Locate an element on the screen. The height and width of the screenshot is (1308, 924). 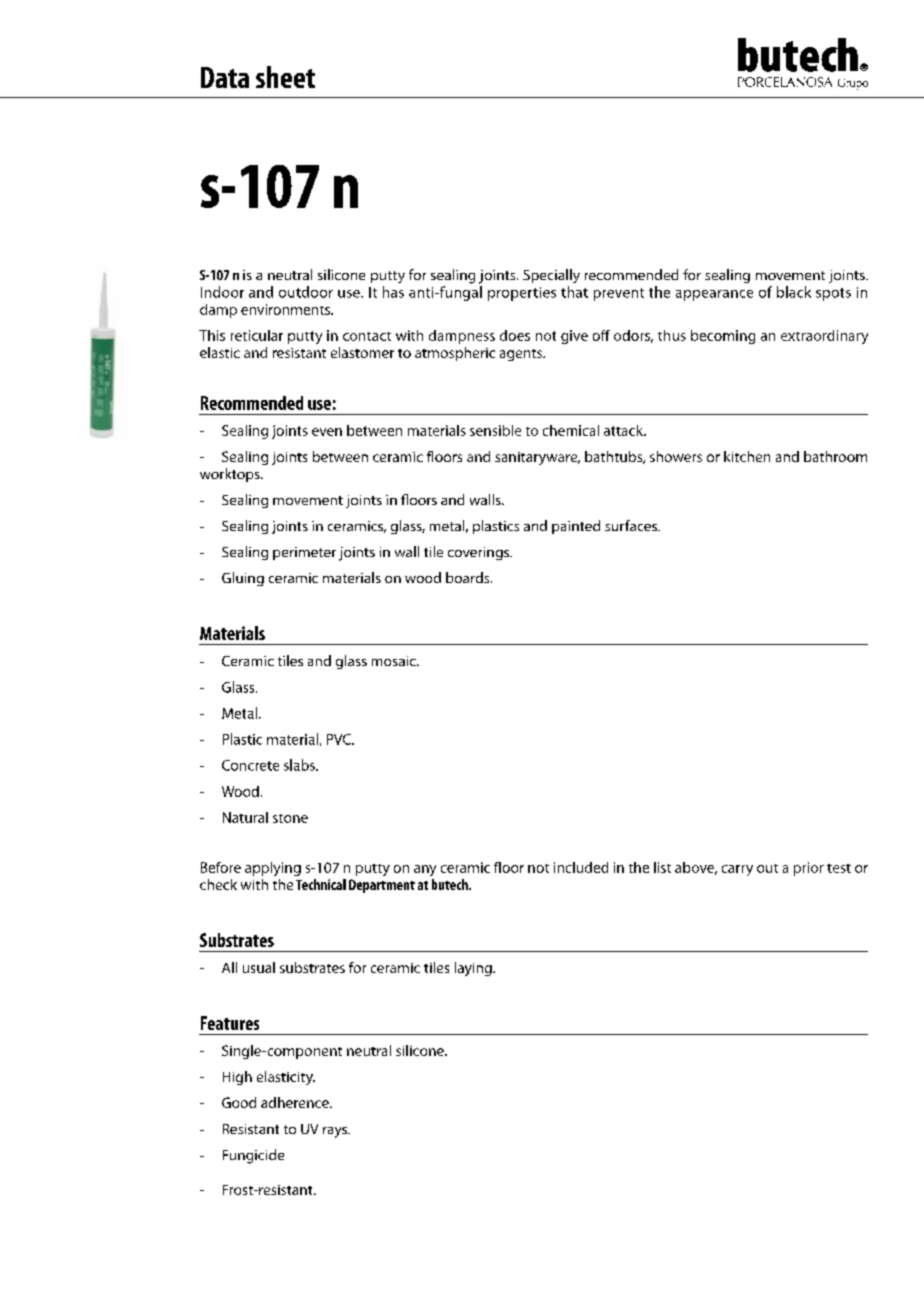
environments is located at coordinates (287, 309).
